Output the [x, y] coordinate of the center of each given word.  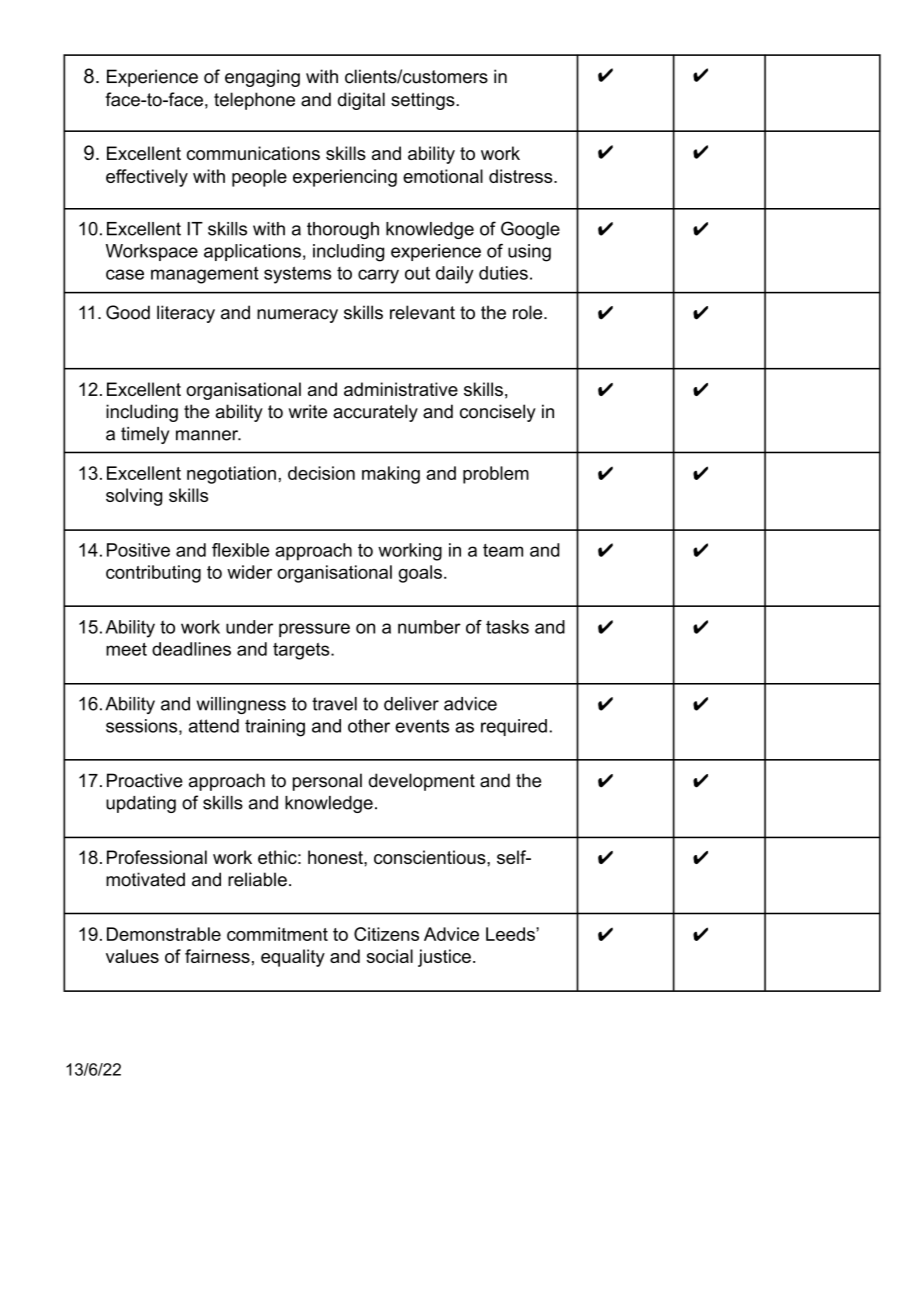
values [132, 956]
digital [361, 101]
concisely [498, 413]
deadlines [191, 649]
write [308, 411]
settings [424, 101]
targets [302, 651]
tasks [507, 627]
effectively [147, 178]
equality [293, 958]
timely [145, 435]
